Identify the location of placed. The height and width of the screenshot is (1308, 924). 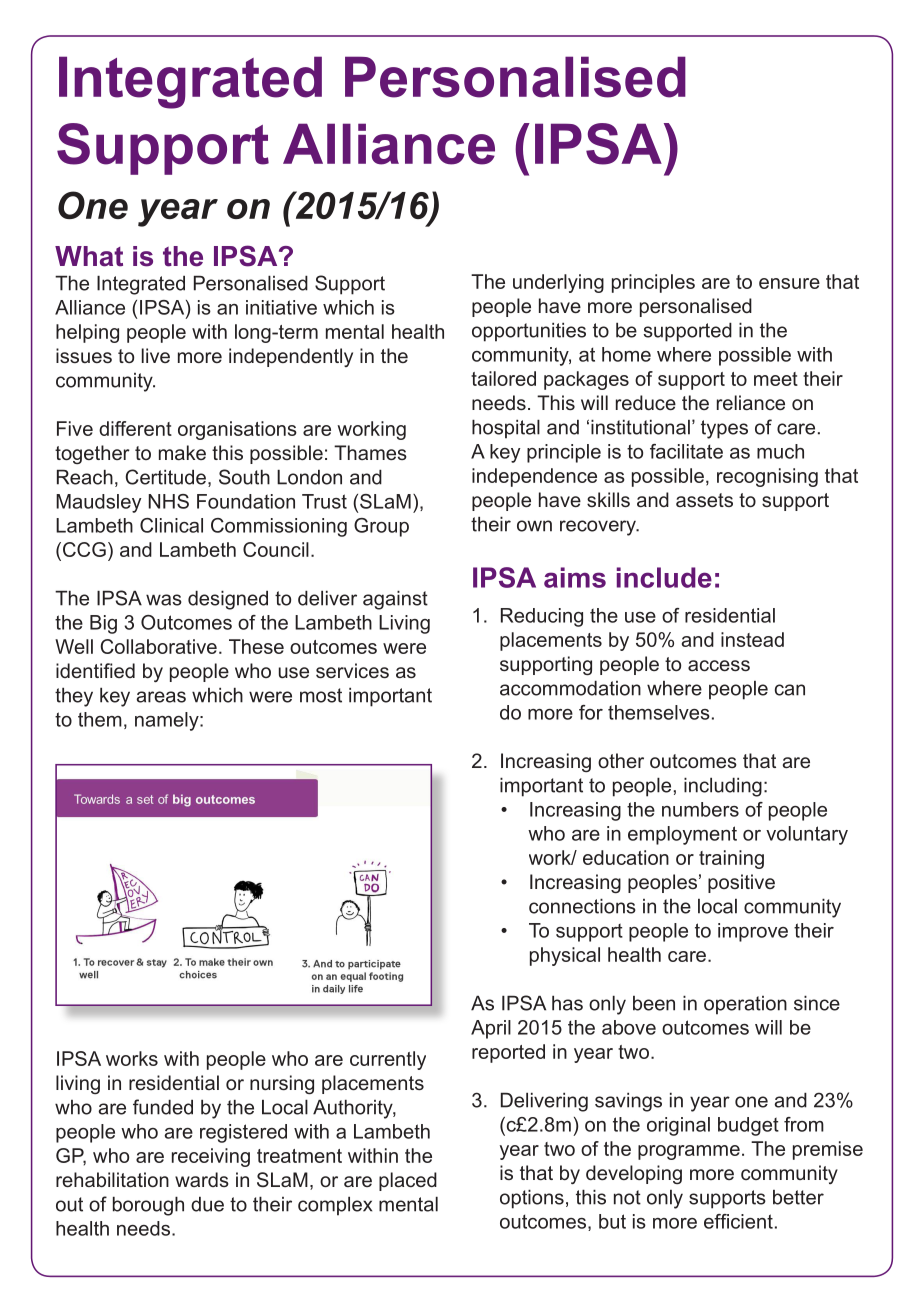
(408, 1181).
